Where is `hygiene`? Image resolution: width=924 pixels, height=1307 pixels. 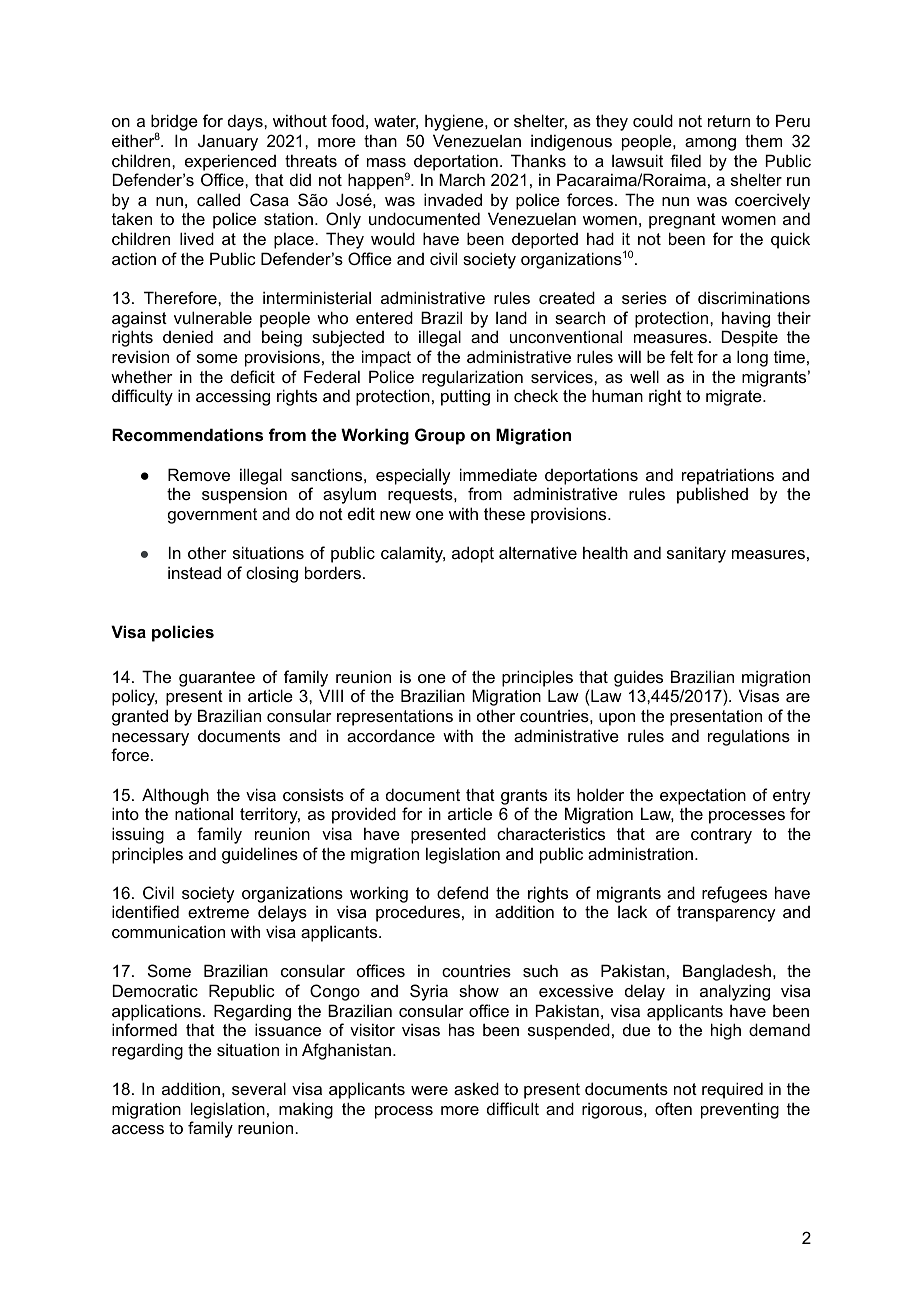
hygiene is located at coordinates (455, 122).
